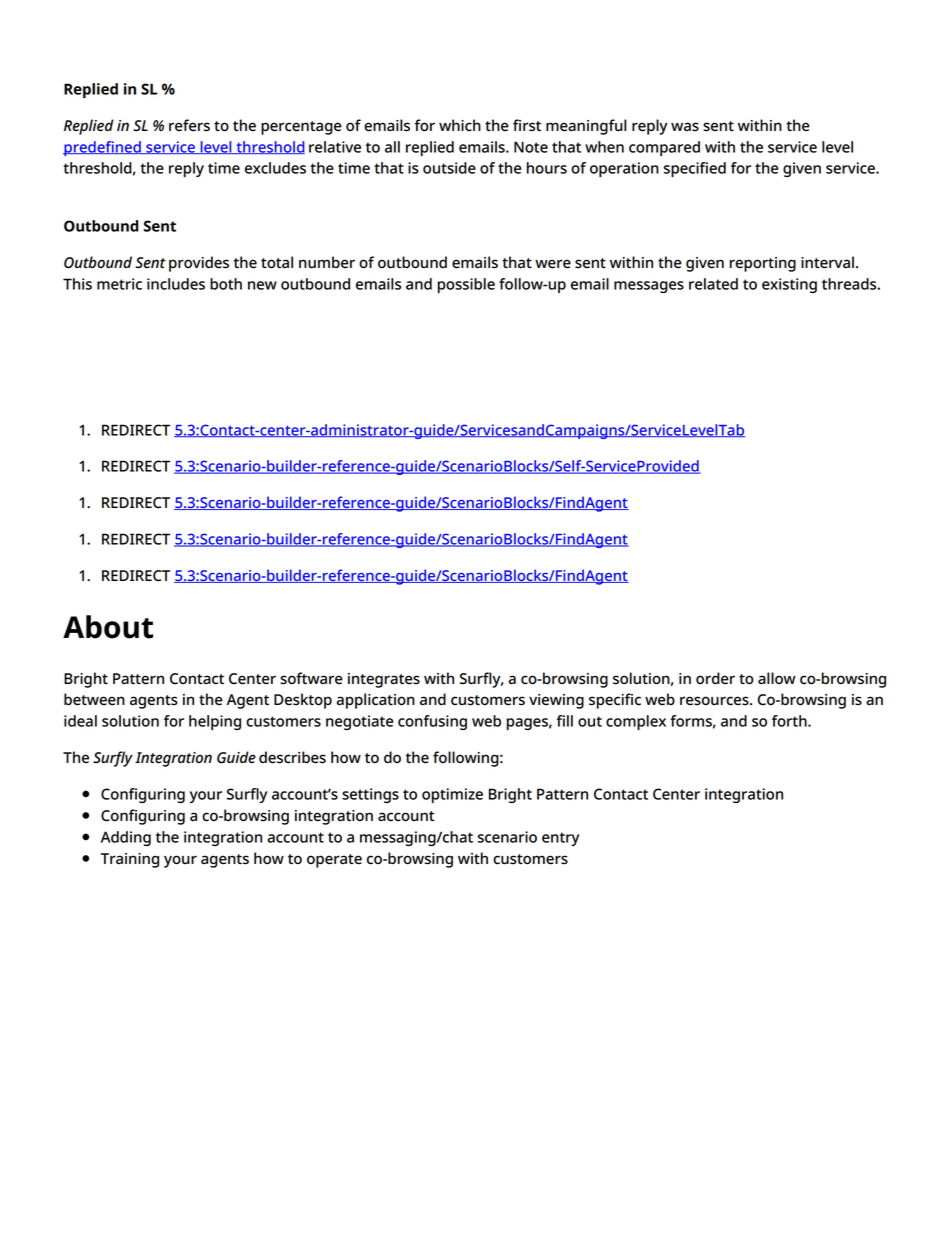 The height and width of the screenshot is (1233, 952). What do you see at coordinates (449, 168) in the screenshot?
I see `outside` at bounding box center [449, 168].
